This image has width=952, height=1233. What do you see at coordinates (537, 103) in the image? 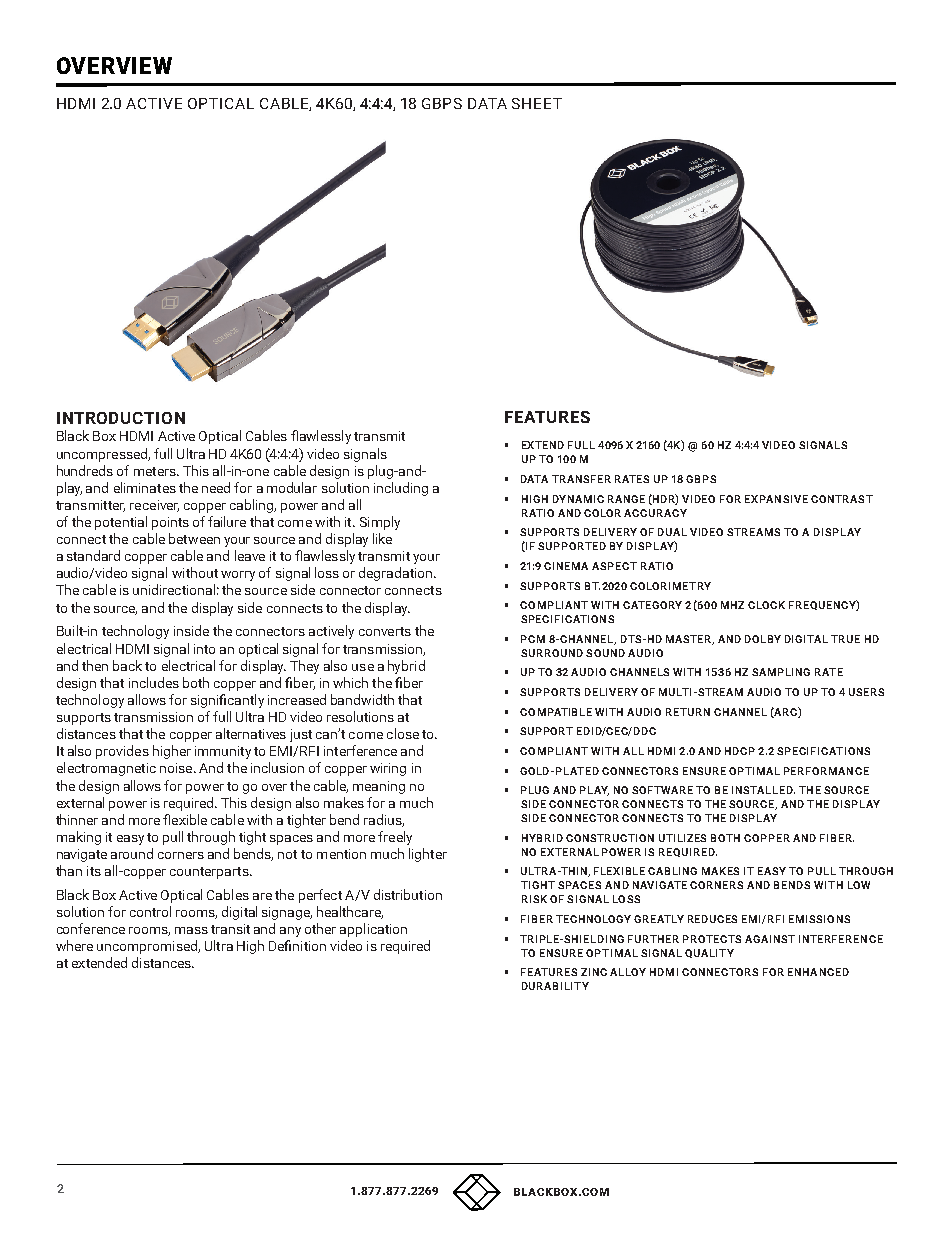
I see `SHEET` at bounding box center [537, 103].
